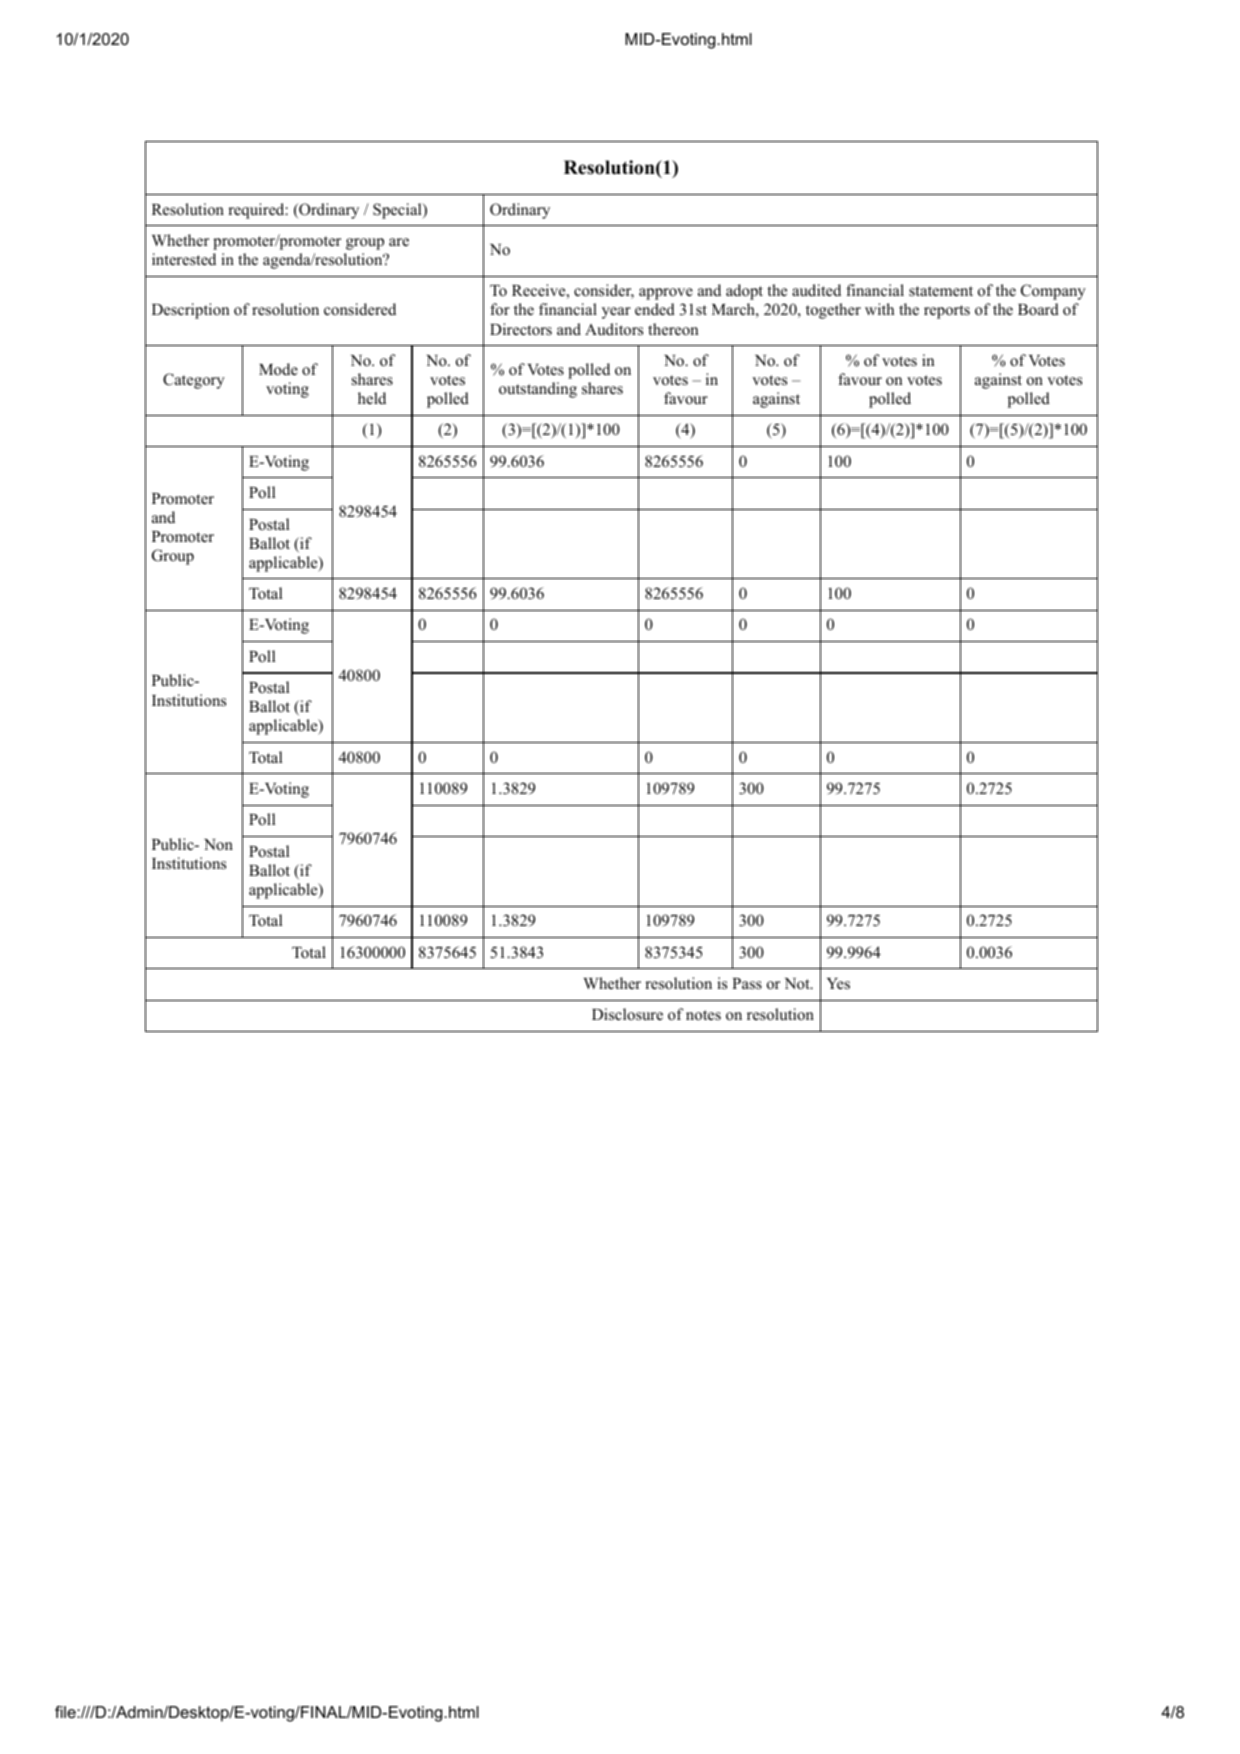 The width and height of the document is (1240, 1754). Describe the element at coordinates (838, 984) in the document. I see `Yes` at that location.
